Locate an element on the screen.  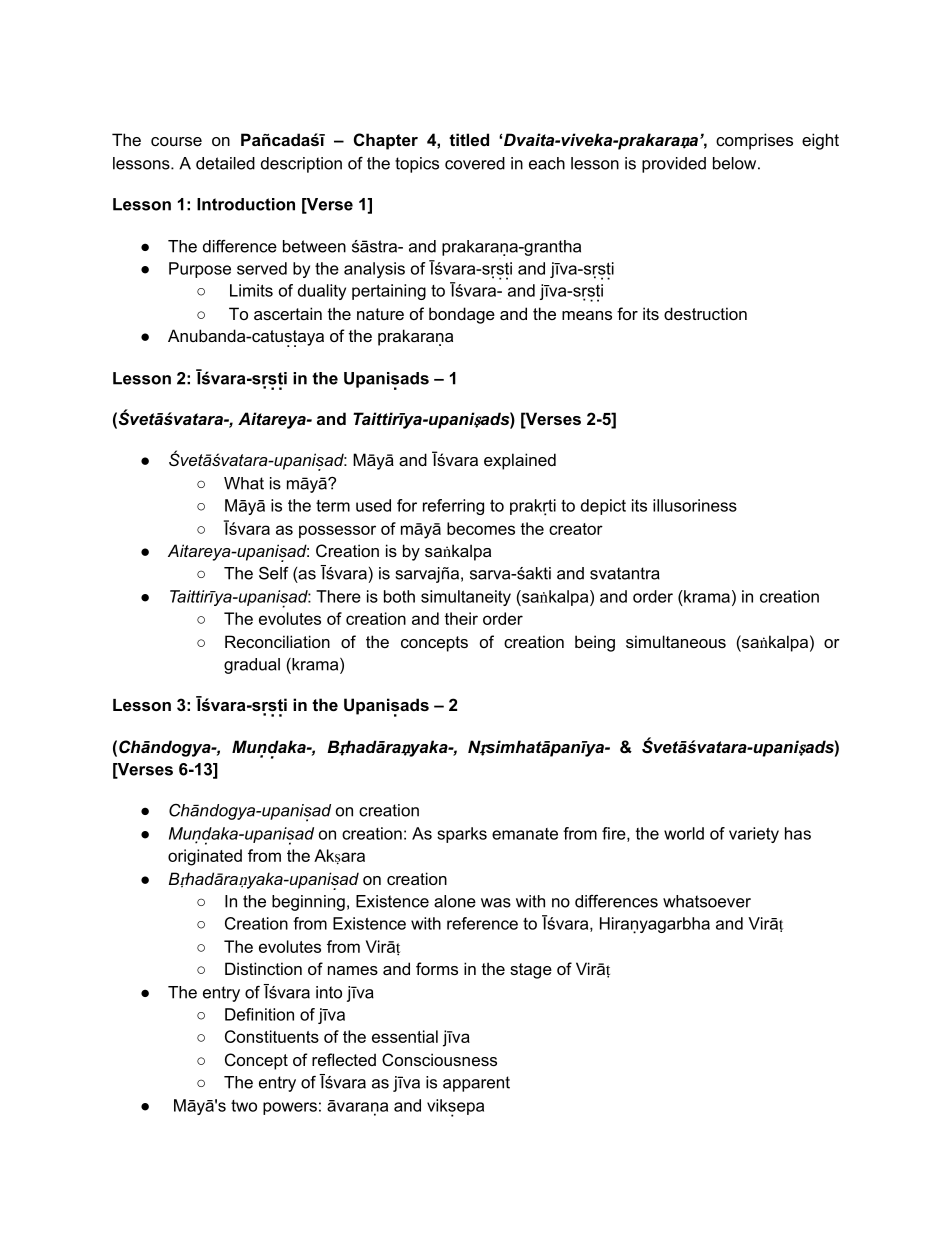
apparent is located at coordinates (476, 1084).
